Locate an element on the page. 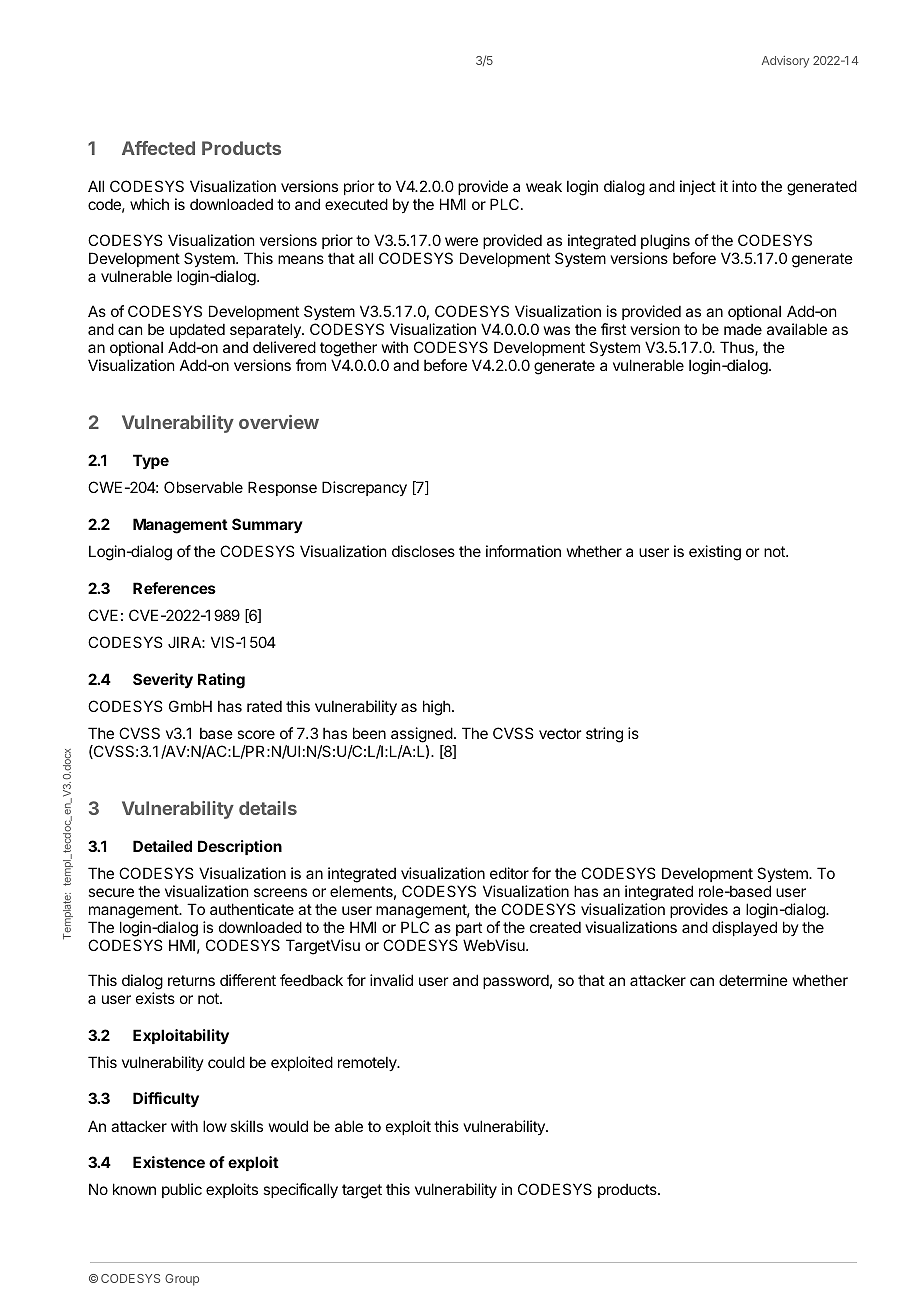  weak is located at coordinates (544, 186).
